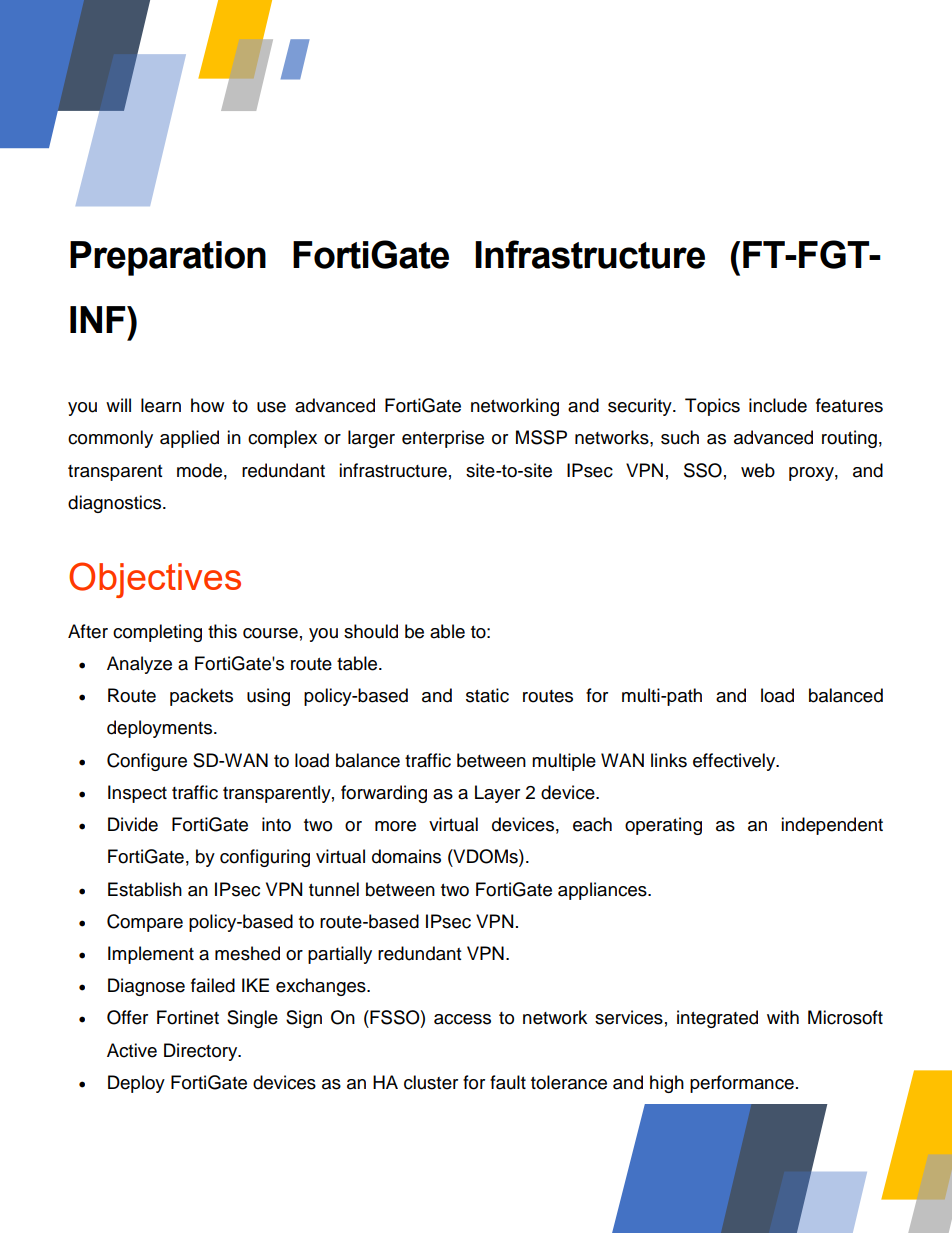 The height and width of the screenshot is (1233, 952). Describe the element at coordinates (641, 407) in the screenshot. I see `security` at that location.
